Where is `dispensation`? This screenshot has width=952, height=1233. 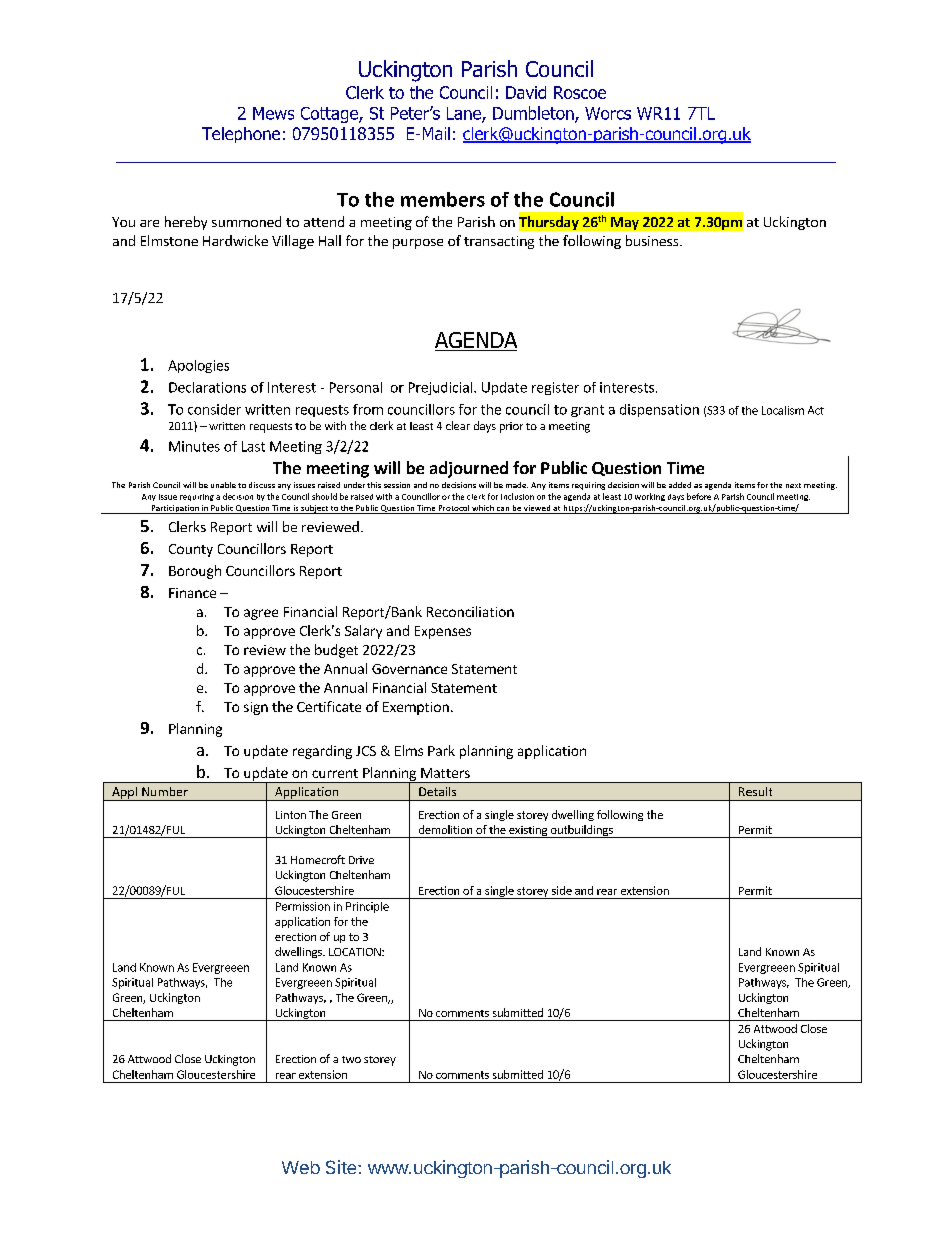
dispensation is located at coordinates (659, 410).
